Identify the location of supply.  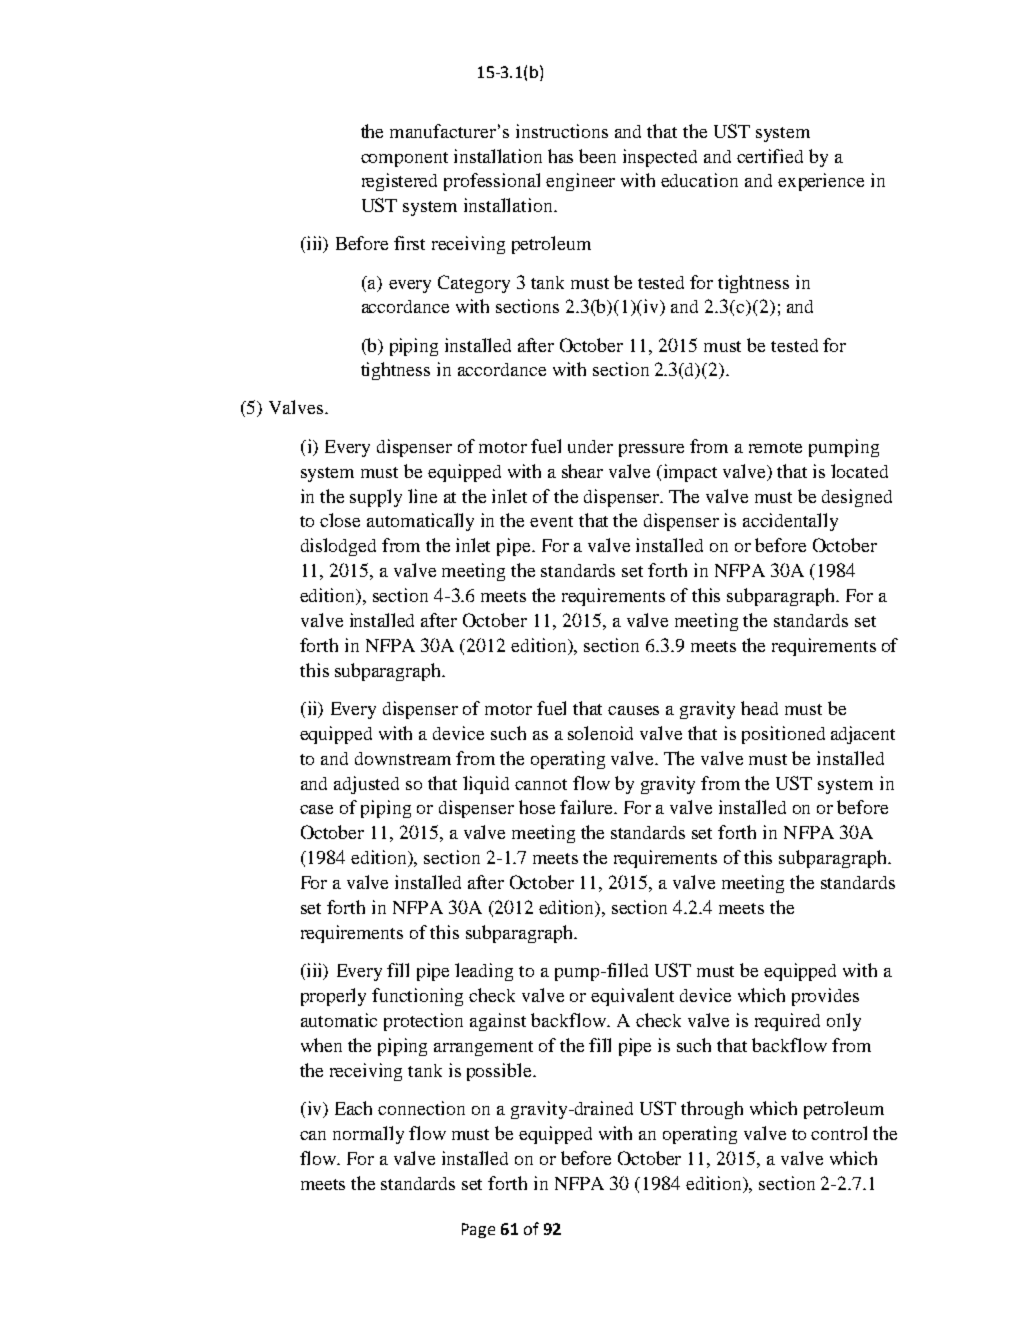
(376, 498).
